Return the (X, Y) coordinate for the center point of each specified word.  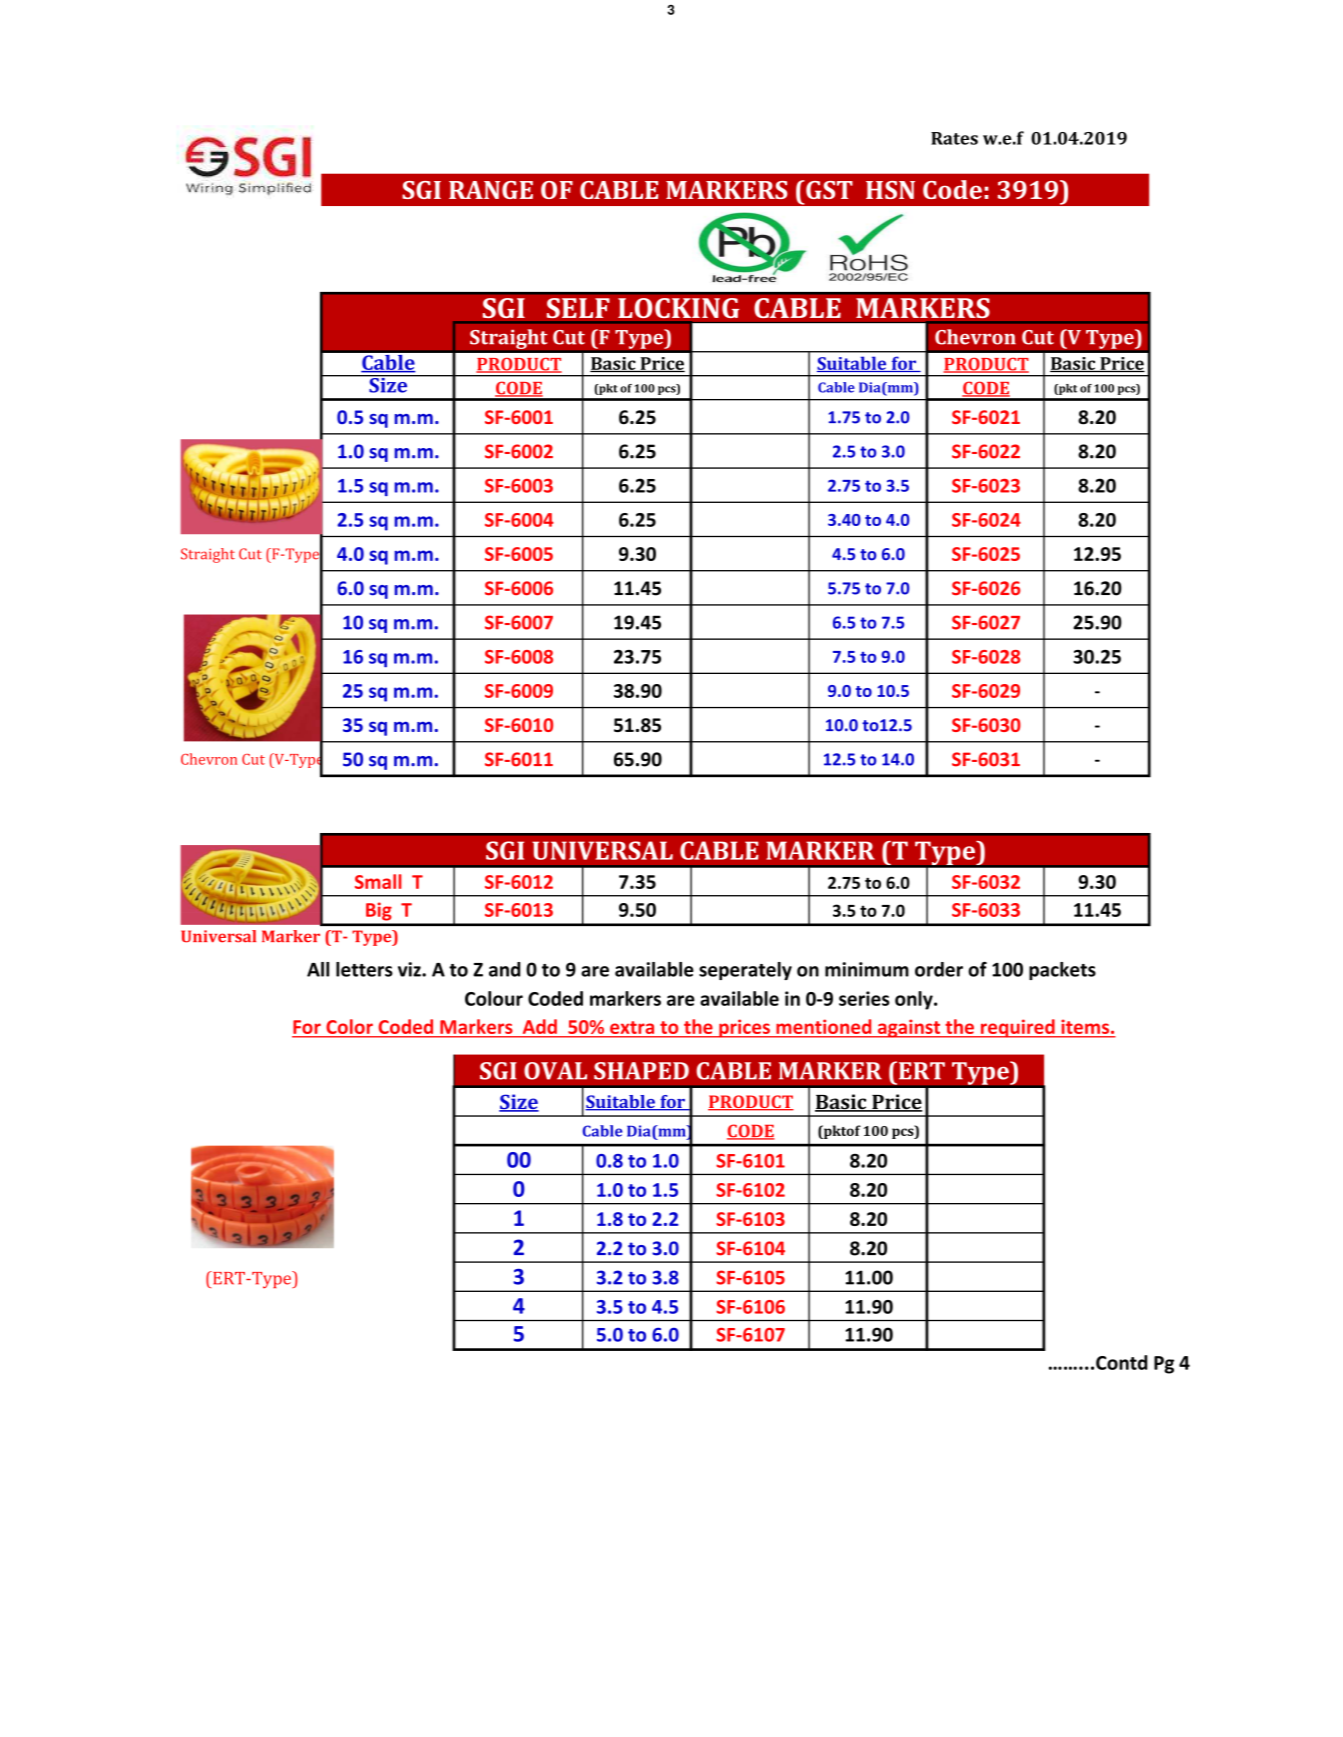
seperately (745, 971)
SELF (578, 308)
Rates (954, 138)
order (939, 969)
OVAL (555, 1071)
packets (1062, 971)
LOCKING (679, 308)
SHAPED (641, 1071)
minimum (867, 969)
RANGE (491, 190)
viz (410, 969)
